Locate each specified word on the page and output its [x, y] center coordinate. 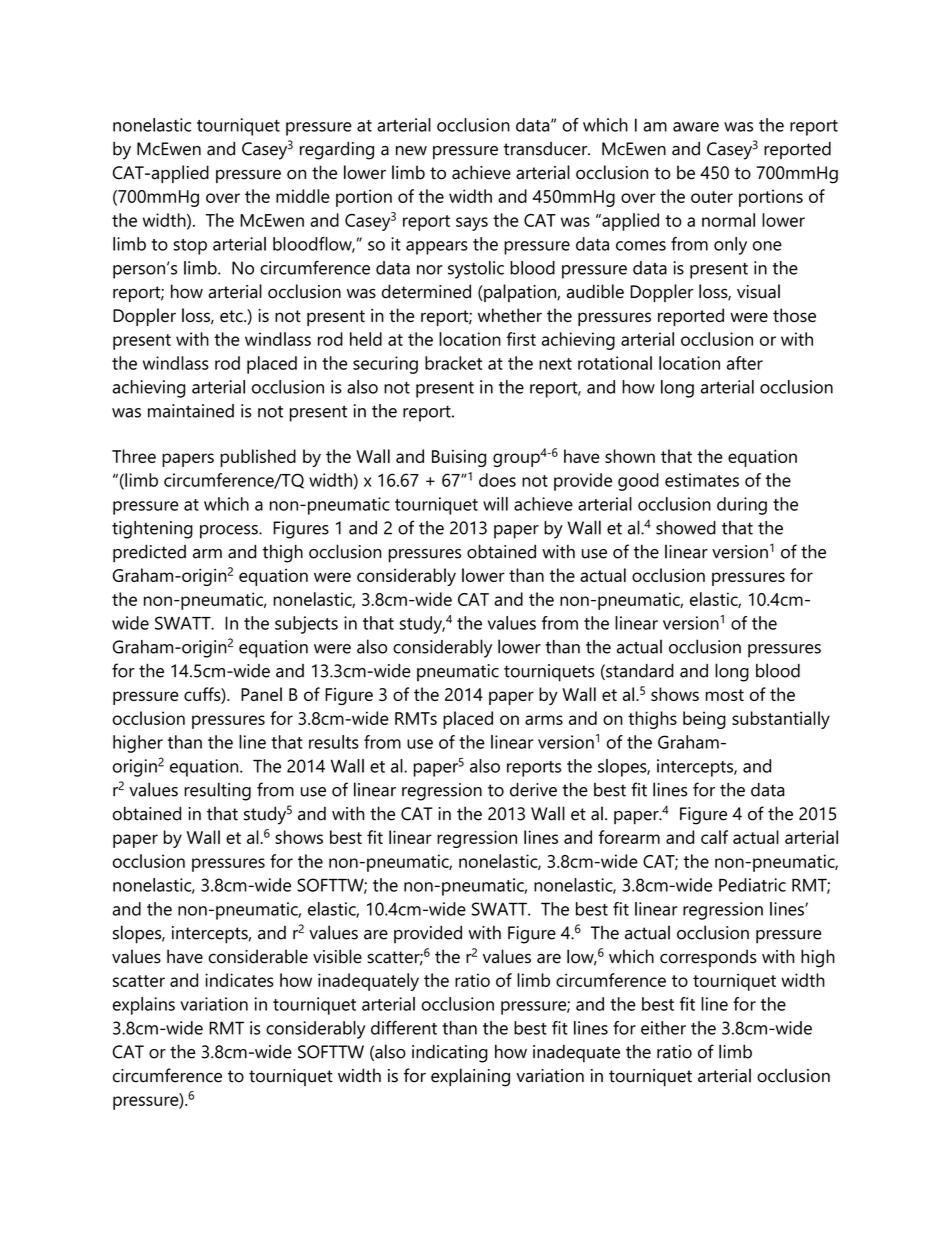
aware [696, 127]
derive [533, 790]
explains [144, 1006]
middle [303, 196]
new [411, 151]
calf [714, 837]
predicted [149, 553]
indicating [450, 1053]
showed [686, 528]
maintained [191, 411]
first [521, 339]
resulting [217, 791]
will [495, 504]
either [663, 1028]
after [745, 363]
